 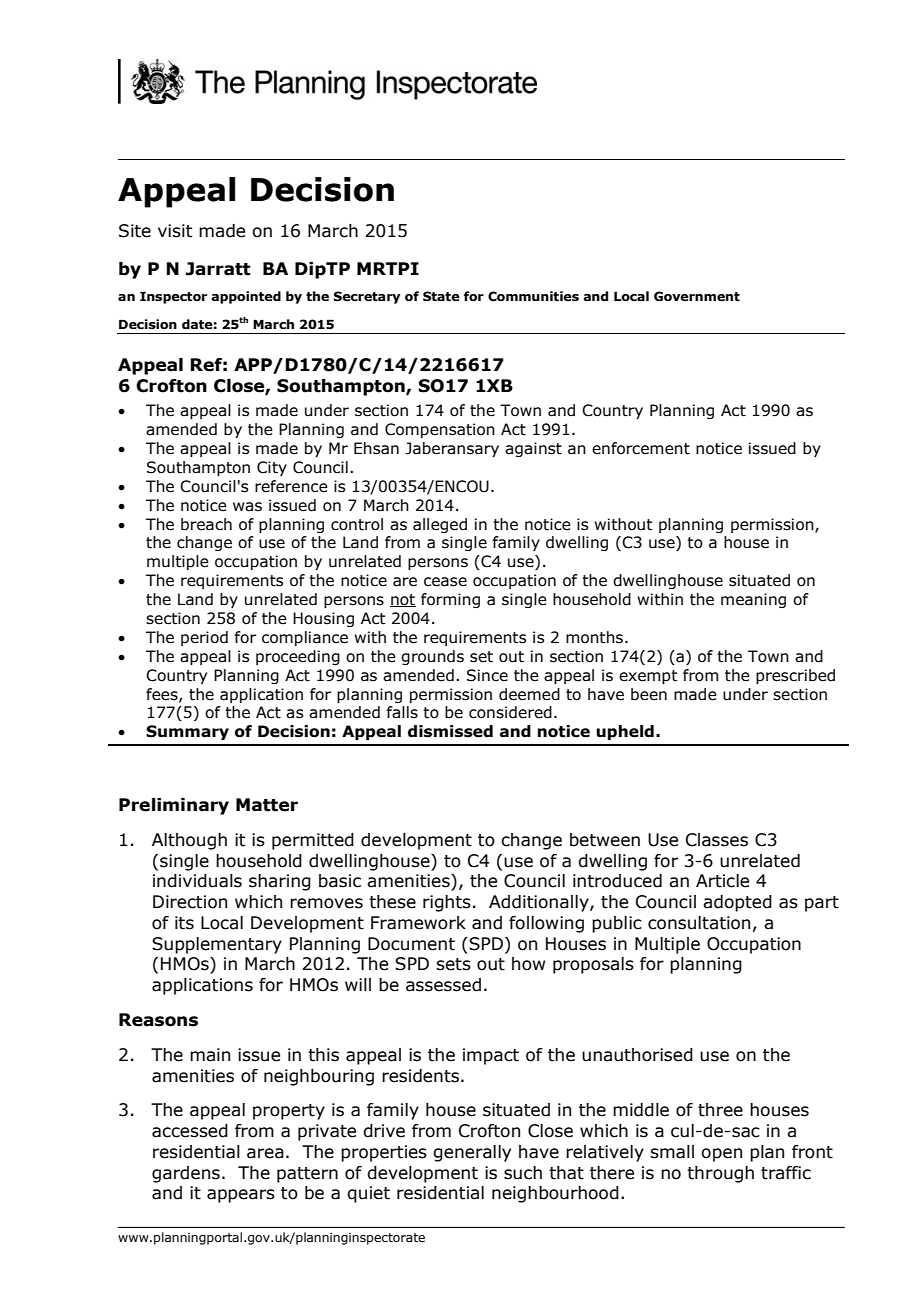 What do you see at coordinates (697, 296) in the screenshot?
I see `Government` at bounding box center [697, 296].
